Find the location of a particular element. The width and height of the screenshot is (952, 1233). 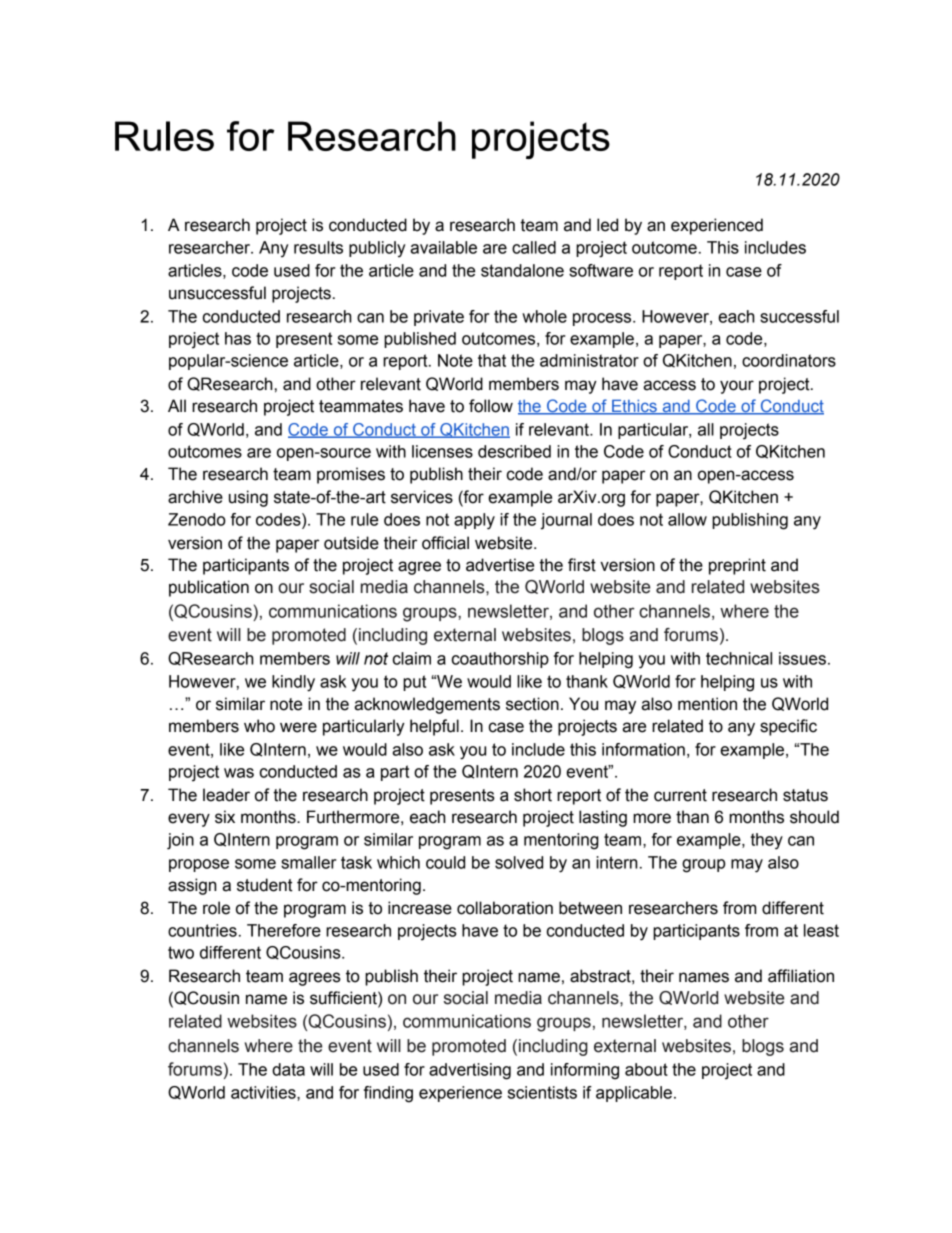

apply is located at coordinates (474, 521).
